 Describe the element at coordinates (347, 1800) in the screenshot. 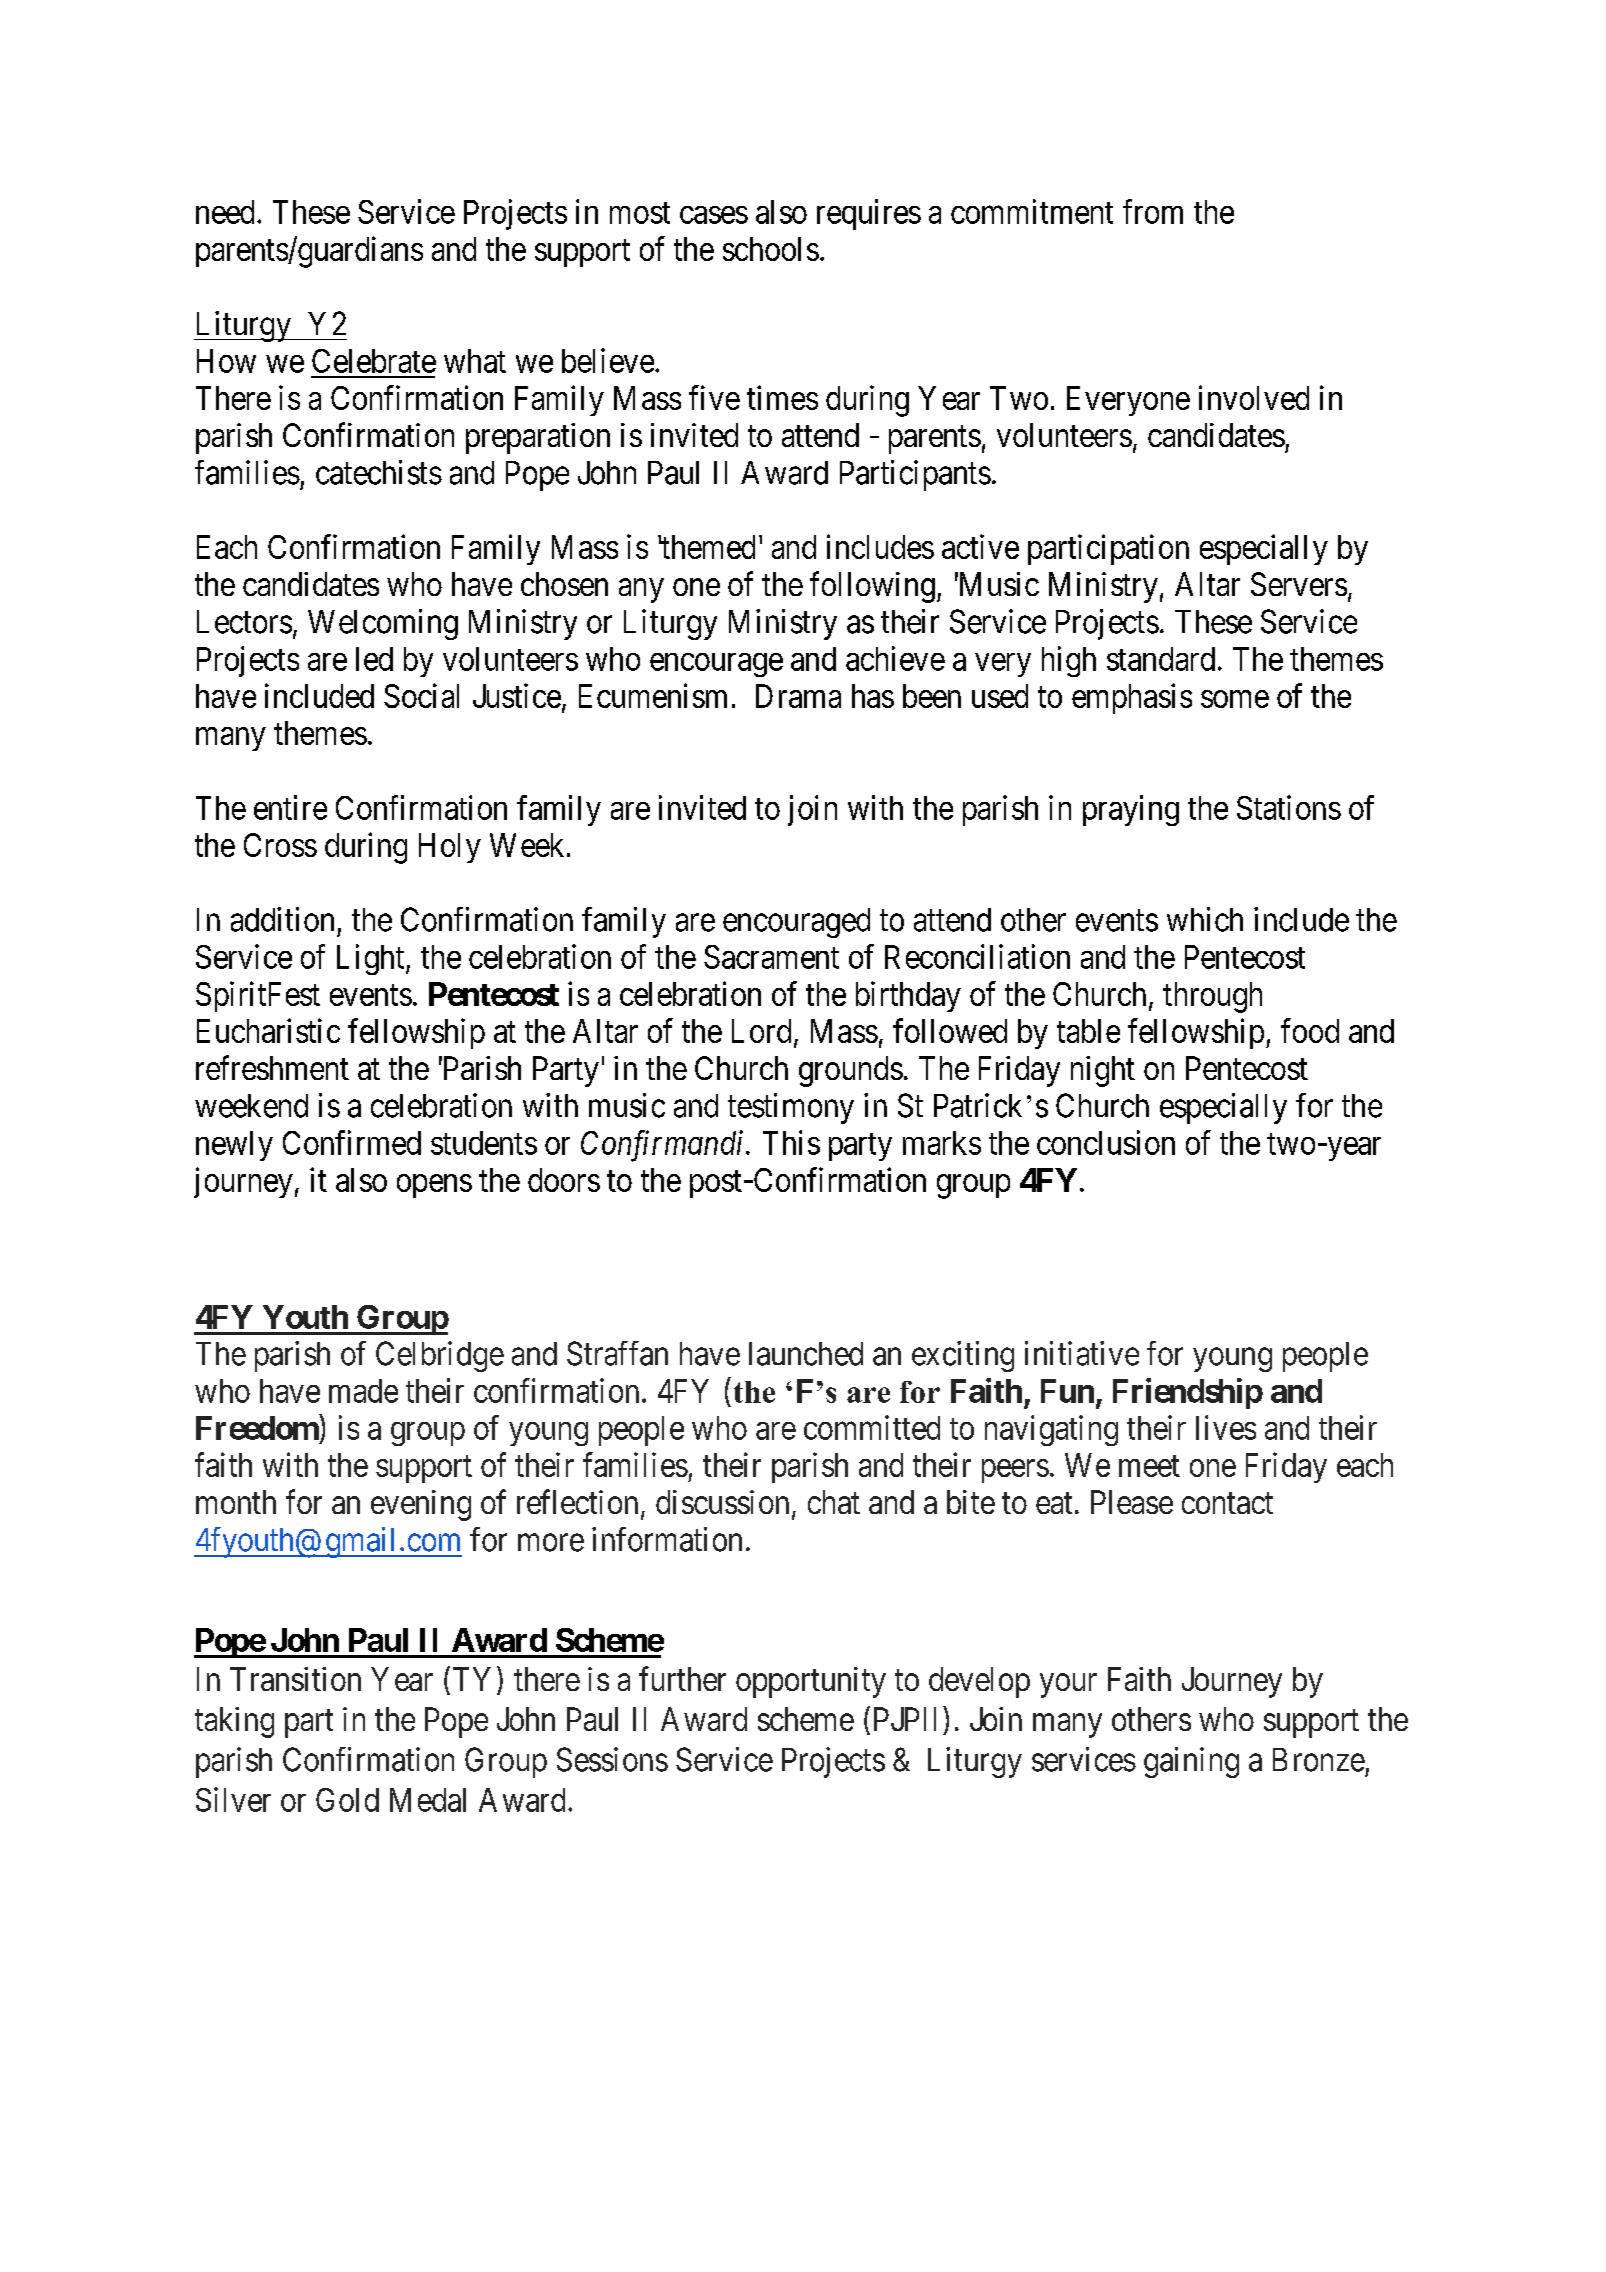

I see `Gold` at that location.
